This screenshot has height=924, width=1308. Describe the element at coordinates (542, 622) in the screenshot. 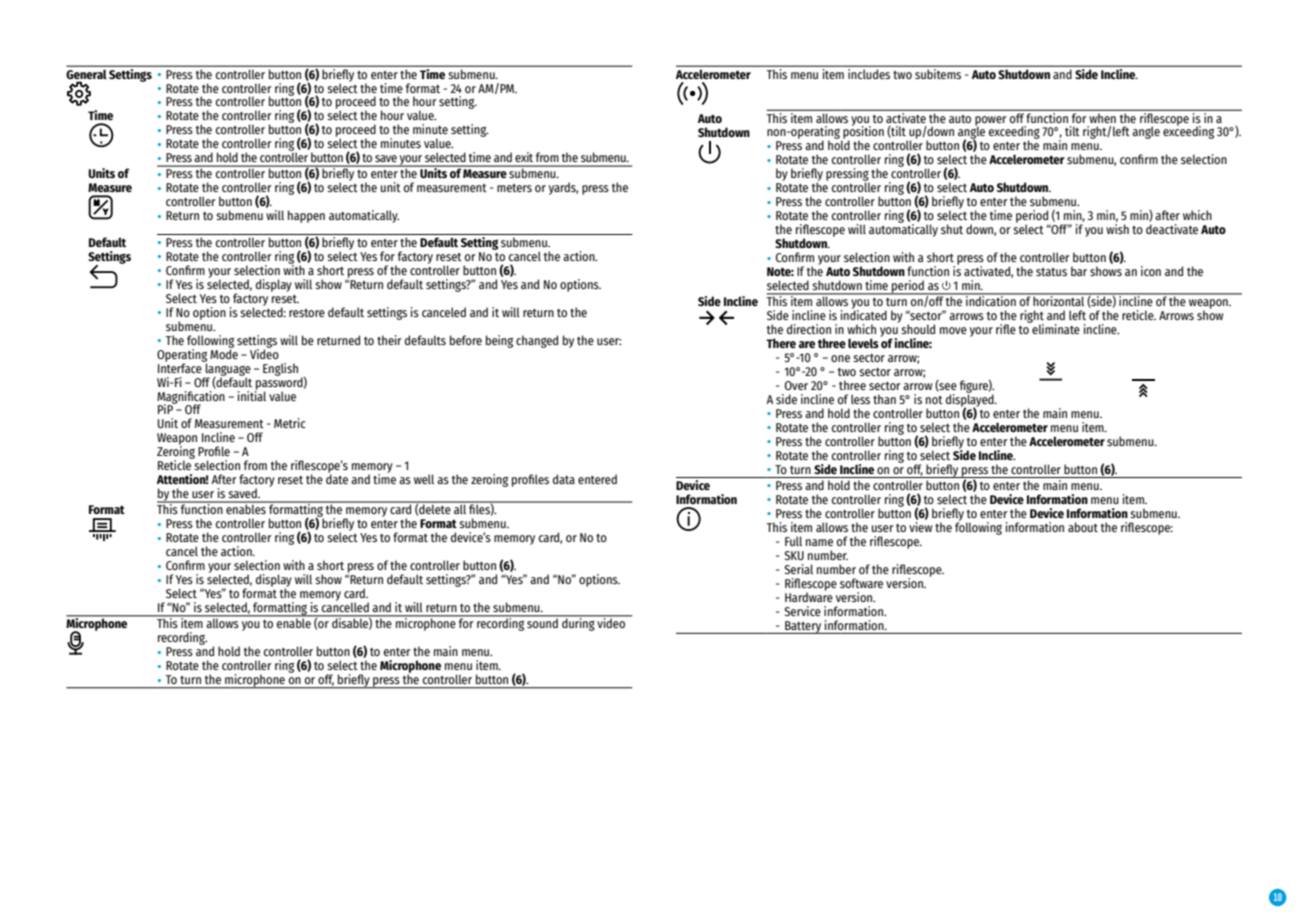

I see `sound` at that location.
